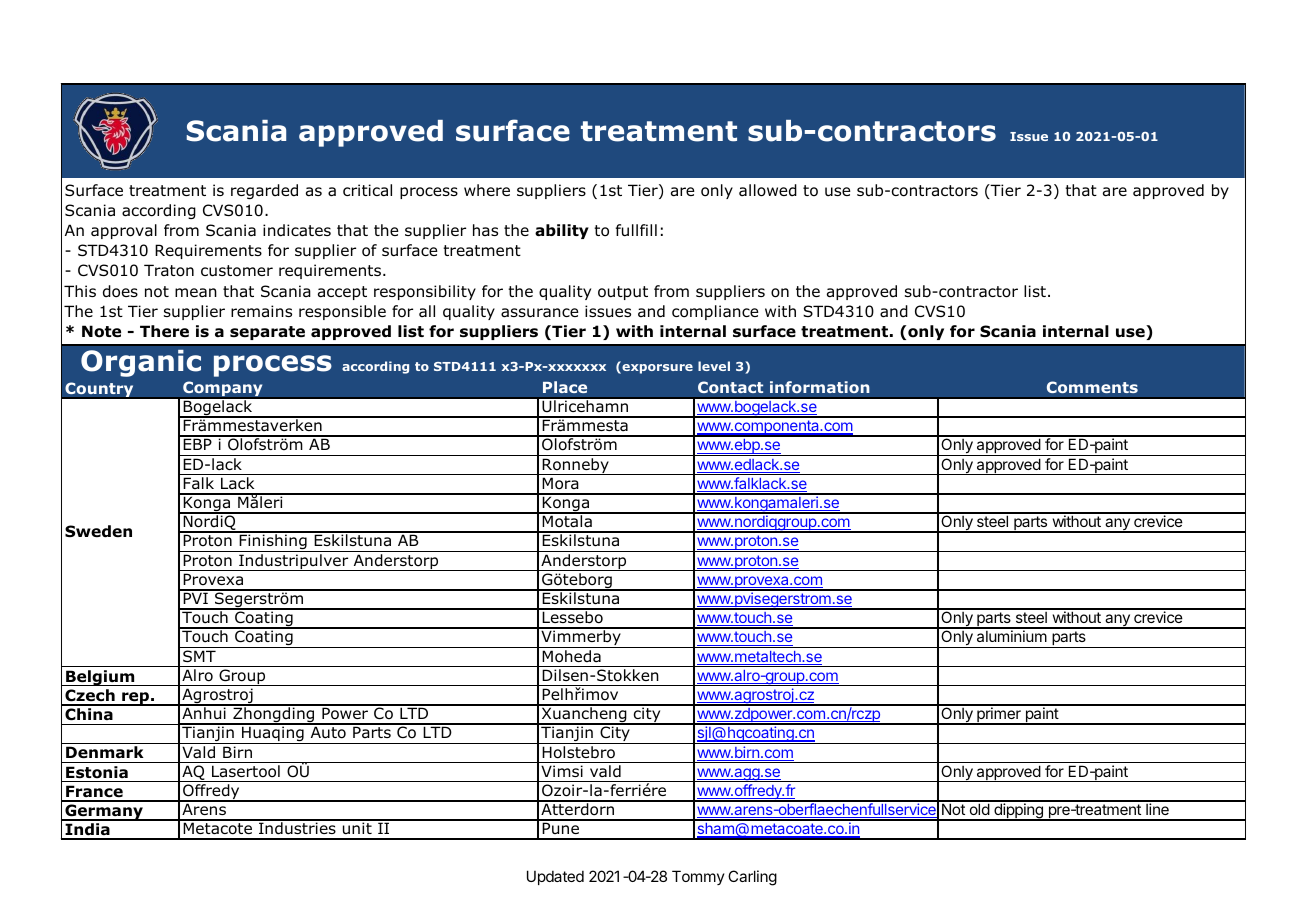 The height and width of the screenshot is (924, 1308). What do you see at coordinates (98, 531) in the screenshot?
I see `Sweden` at bounding box center [98, 531].
